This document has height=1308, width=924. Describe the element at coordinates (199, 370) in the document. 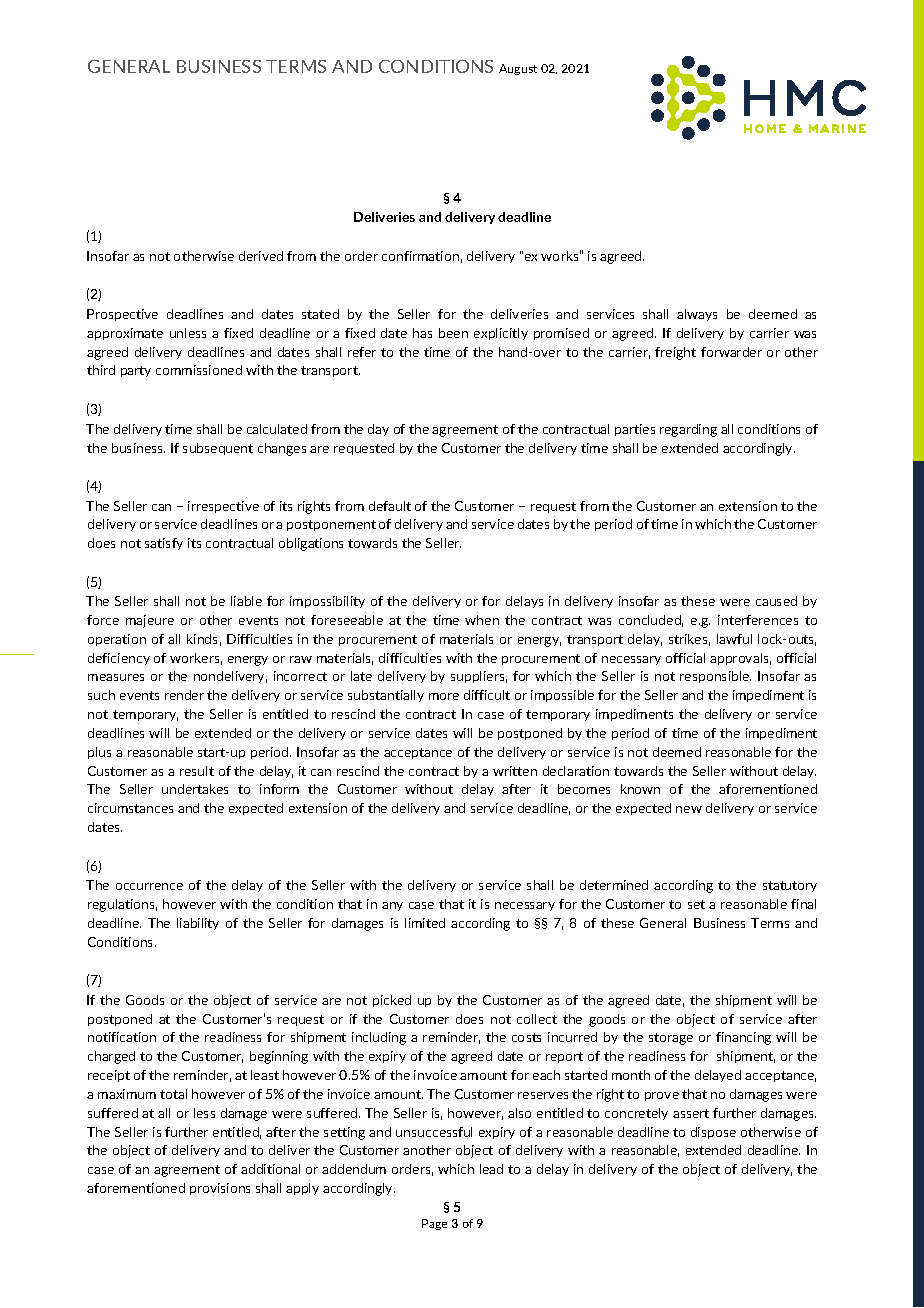

I see `commissioned` at that location.
